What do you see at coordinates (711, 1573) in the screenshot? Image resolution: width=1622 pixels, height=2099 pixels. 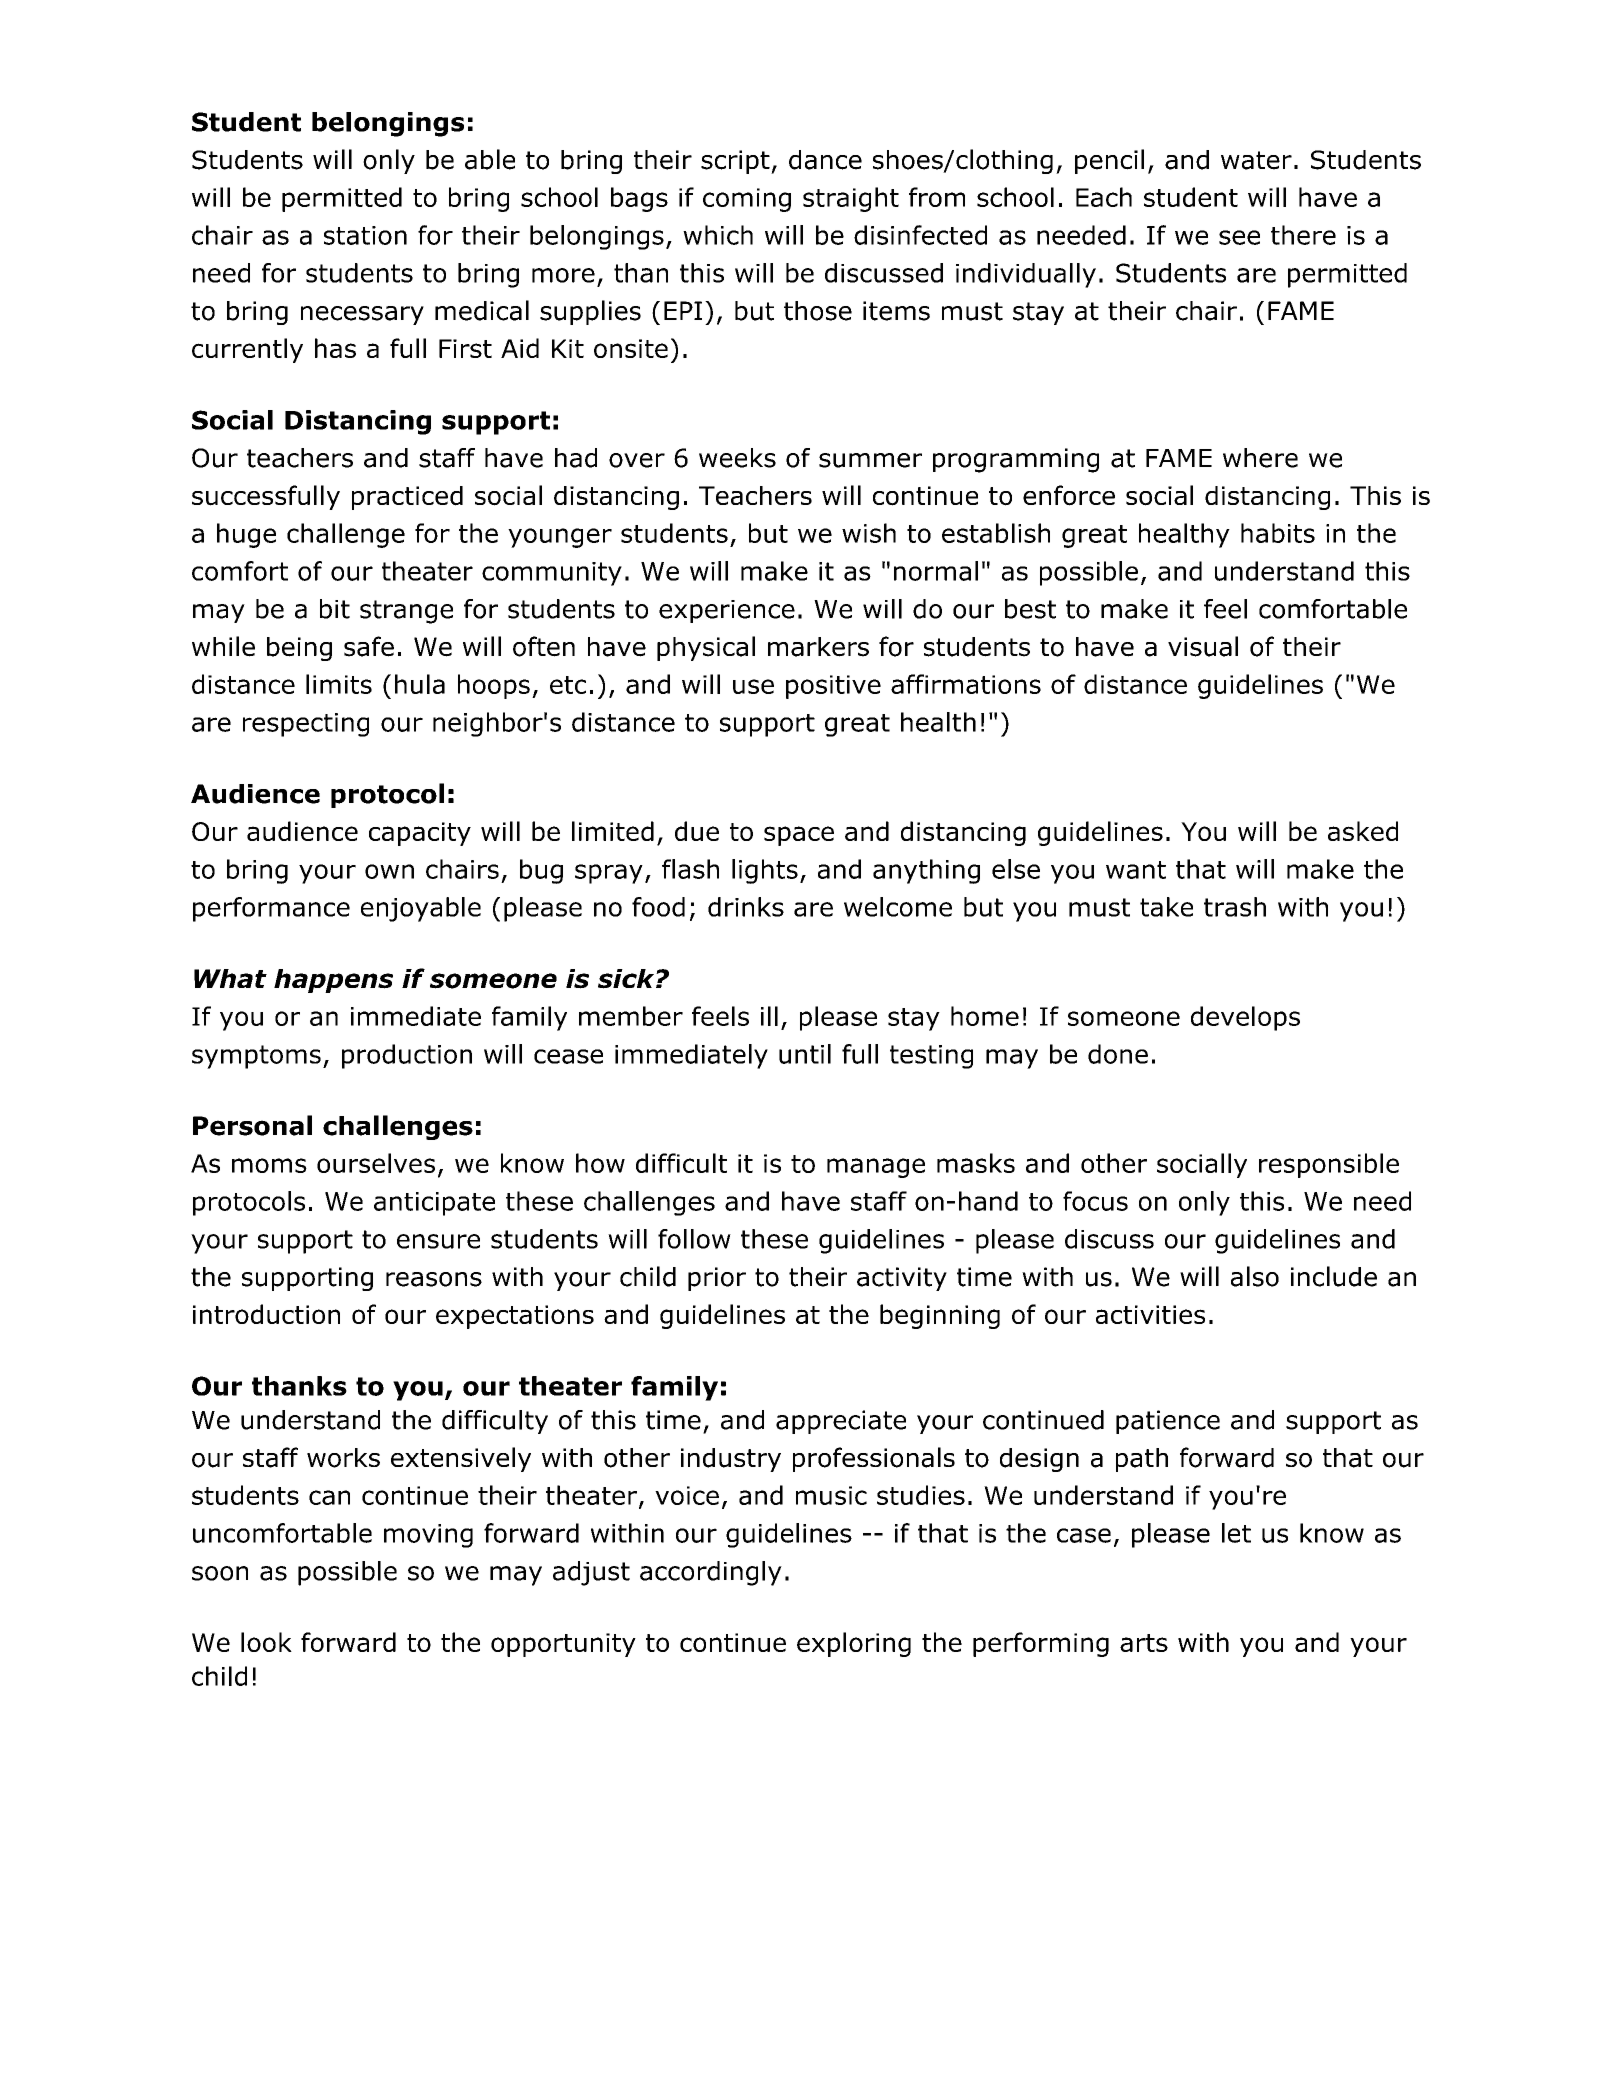 I see `accordingly` at bounding box center [711, 1573].
